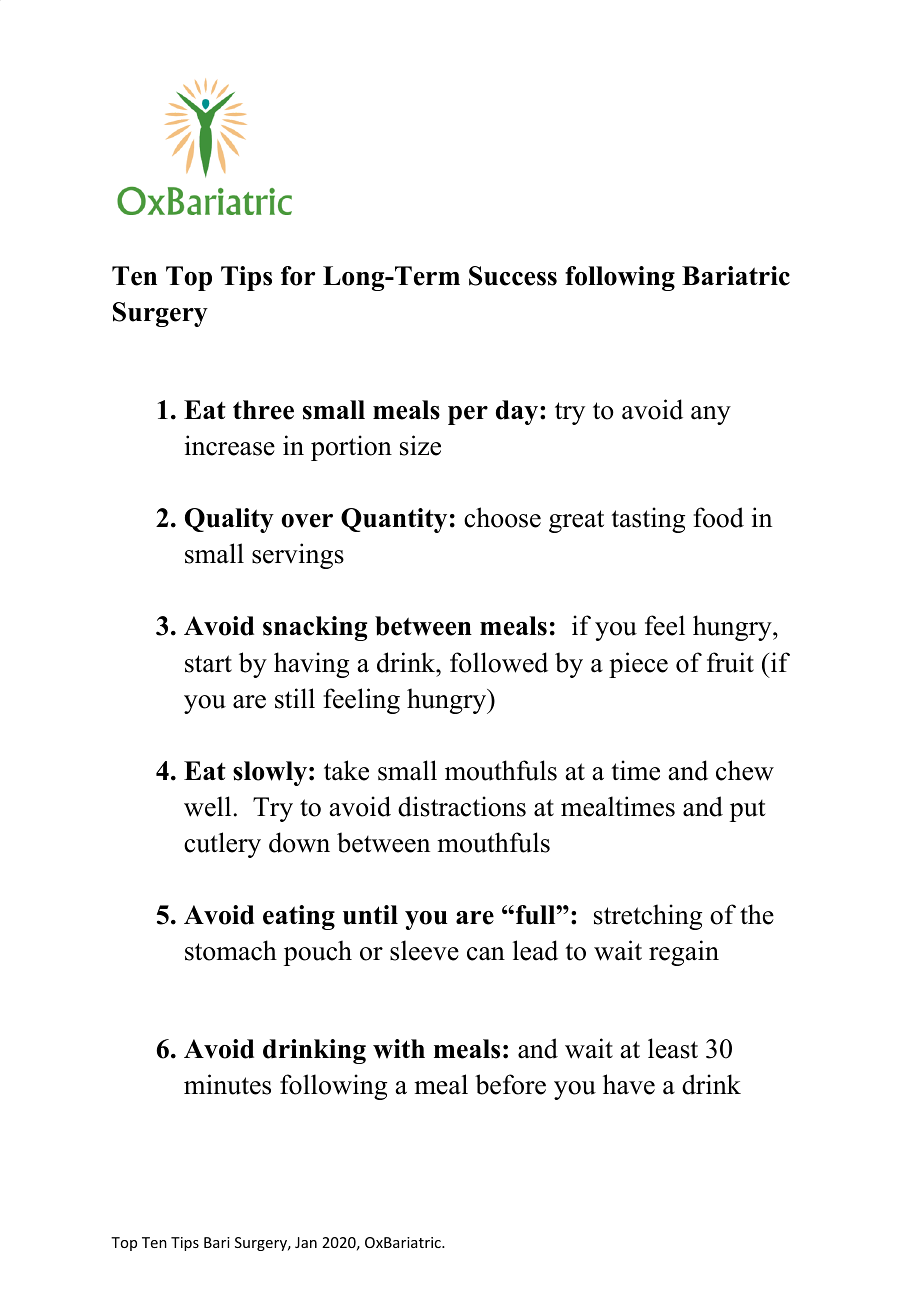  I want to click on three, so click(263, 410).
